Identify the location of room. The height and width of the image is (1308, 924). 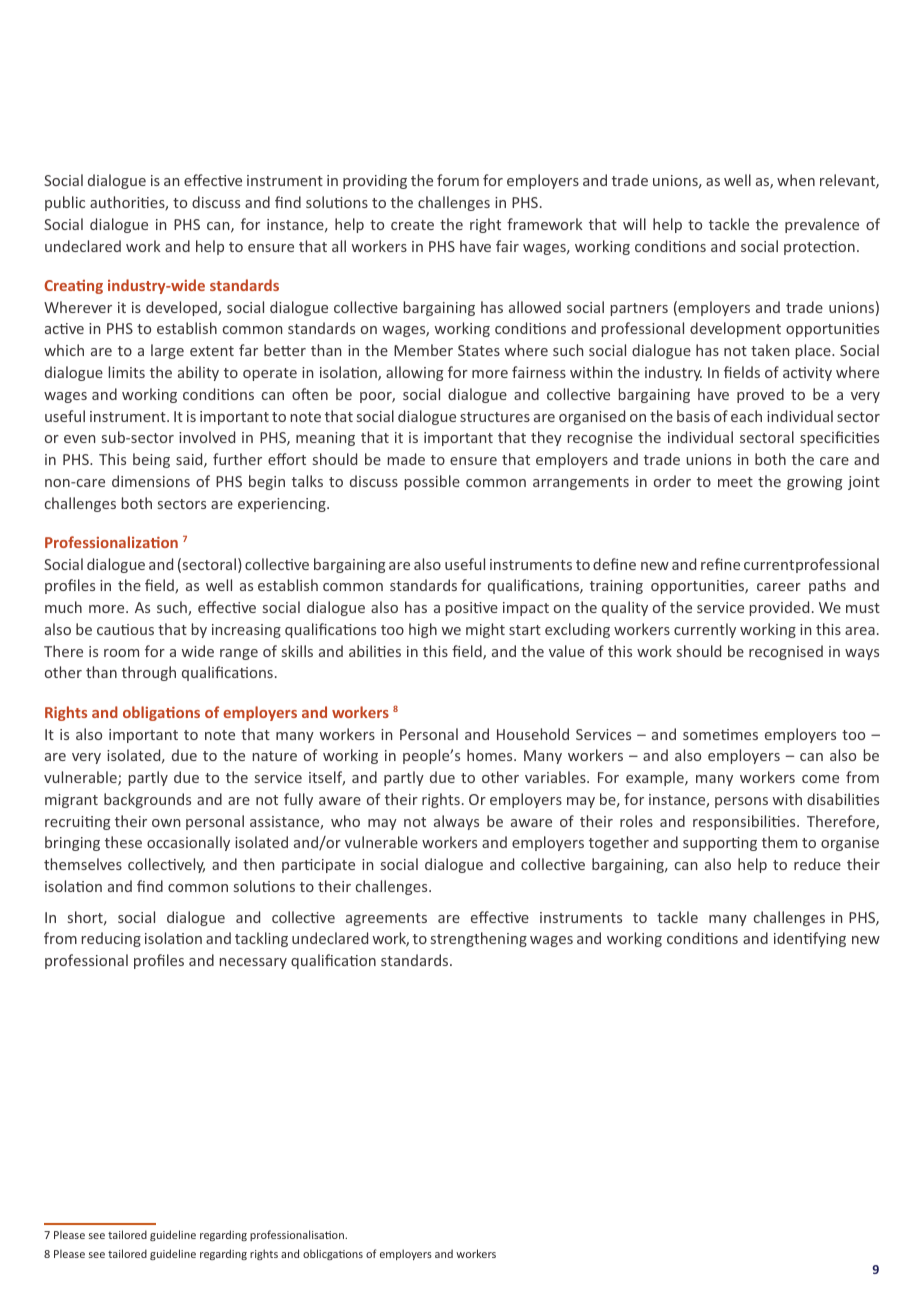
(121, 653).
